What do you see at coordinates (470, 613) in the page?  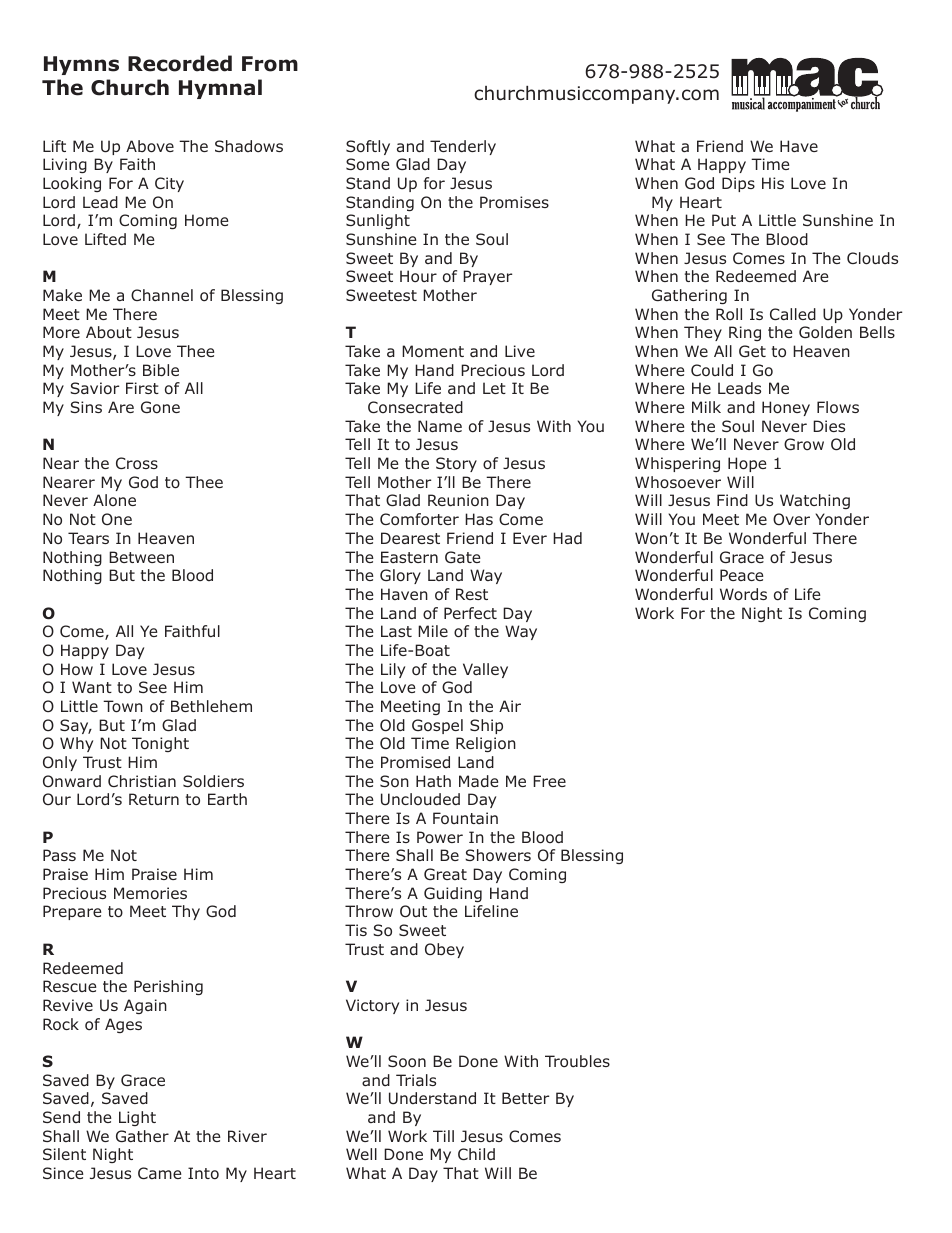 I see `Perfect` at bounding box center [470, 613].
